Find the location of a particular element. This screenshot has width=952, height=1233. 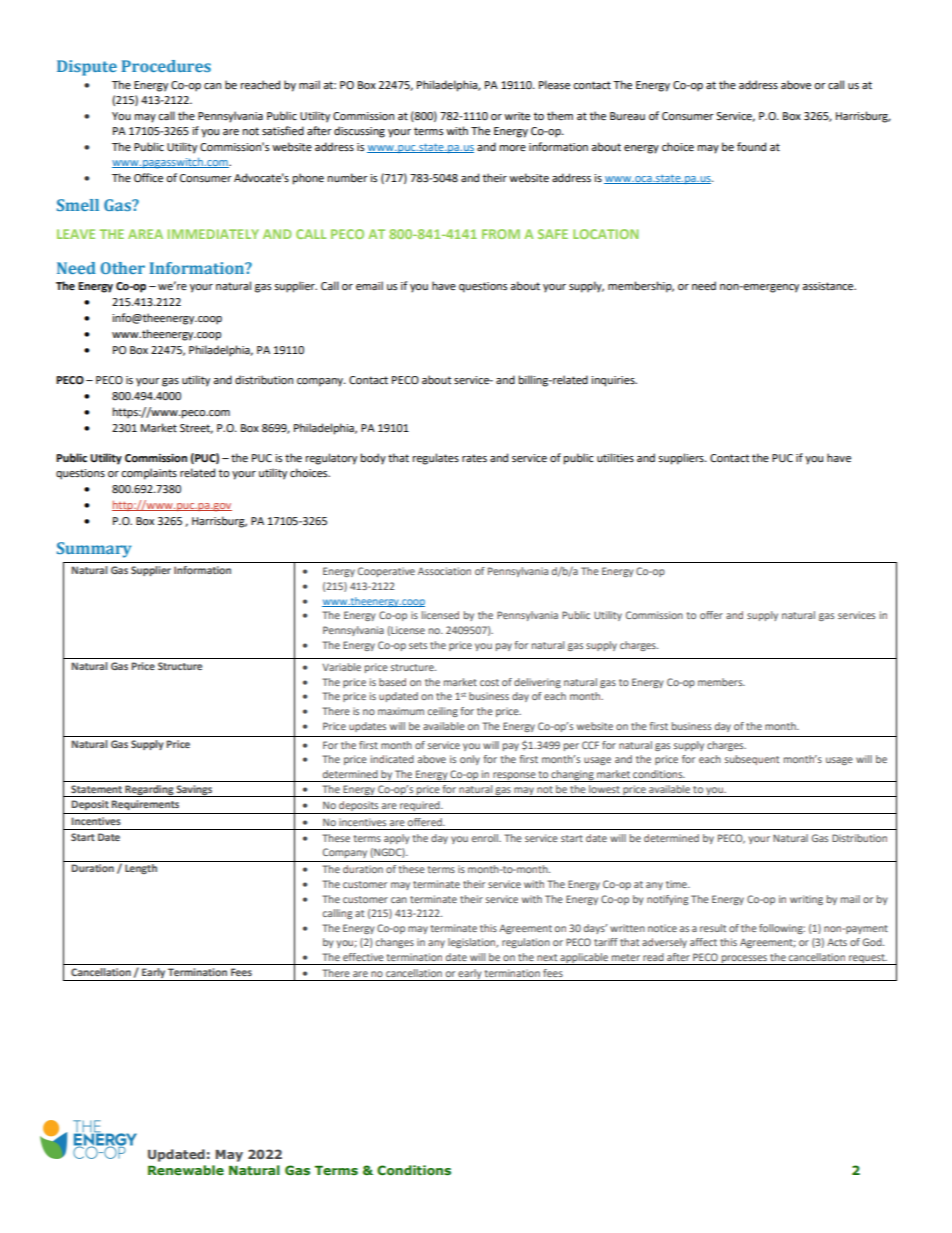

Procedures is located at coordinates (166, 66).
